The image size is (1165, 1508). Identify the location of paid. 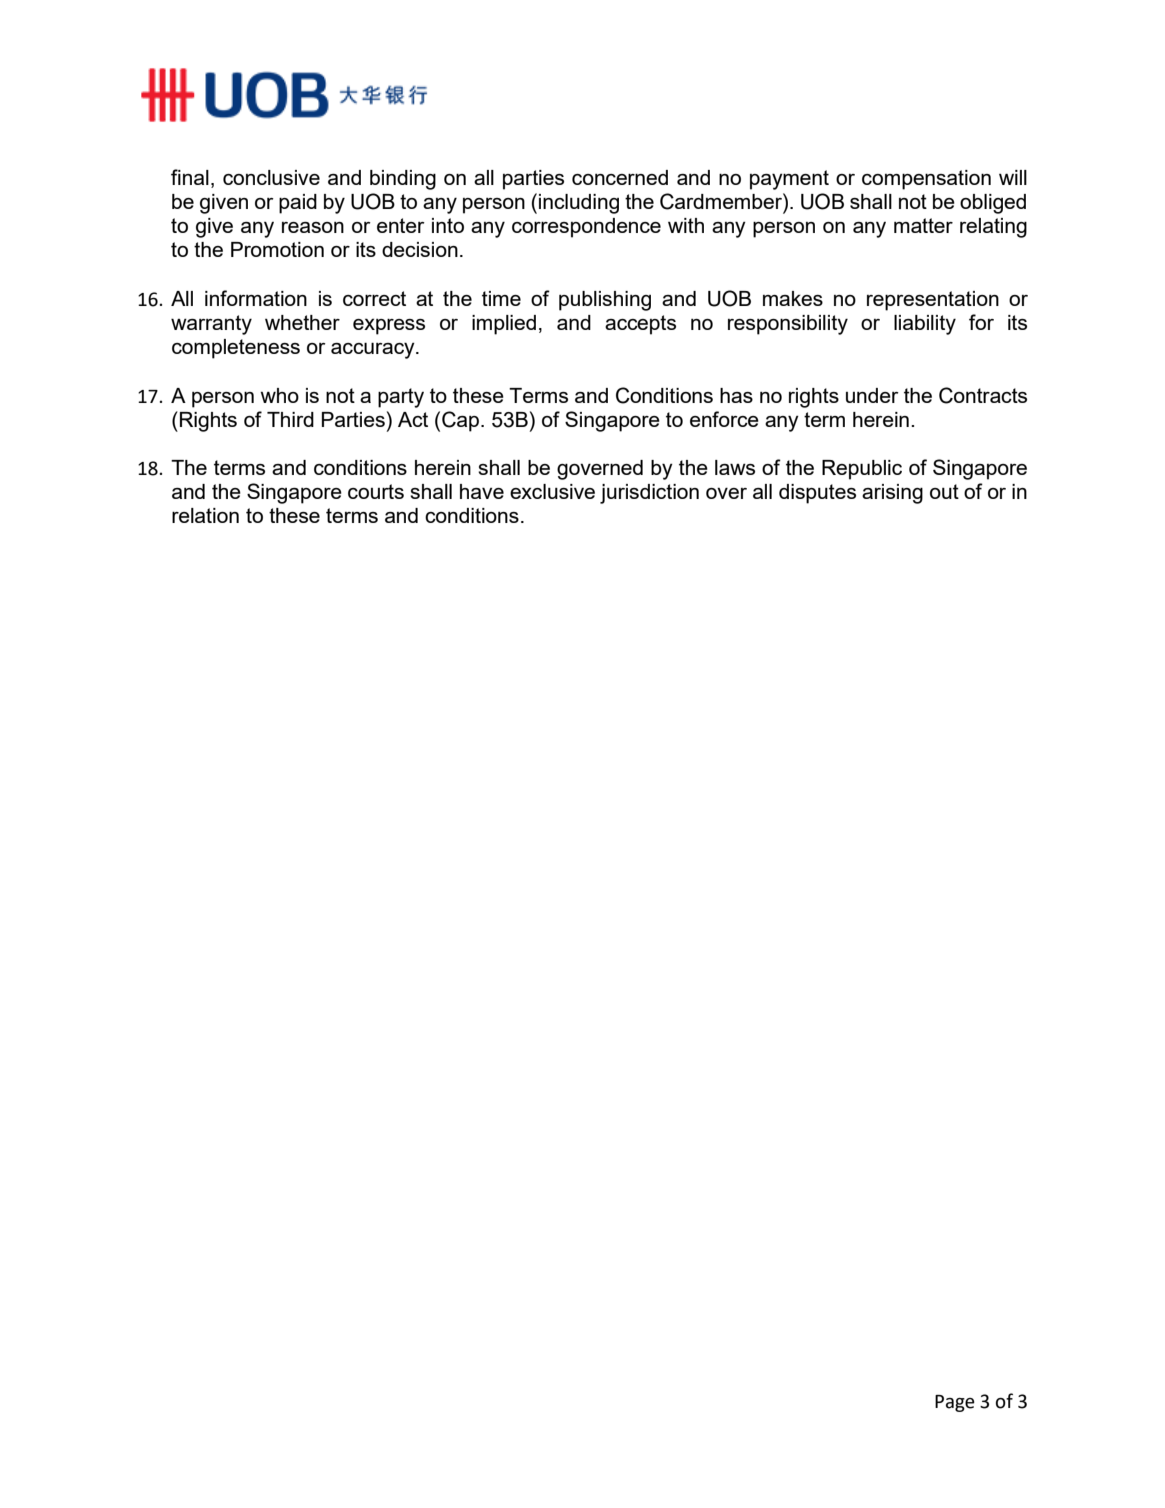
(298, 204).
